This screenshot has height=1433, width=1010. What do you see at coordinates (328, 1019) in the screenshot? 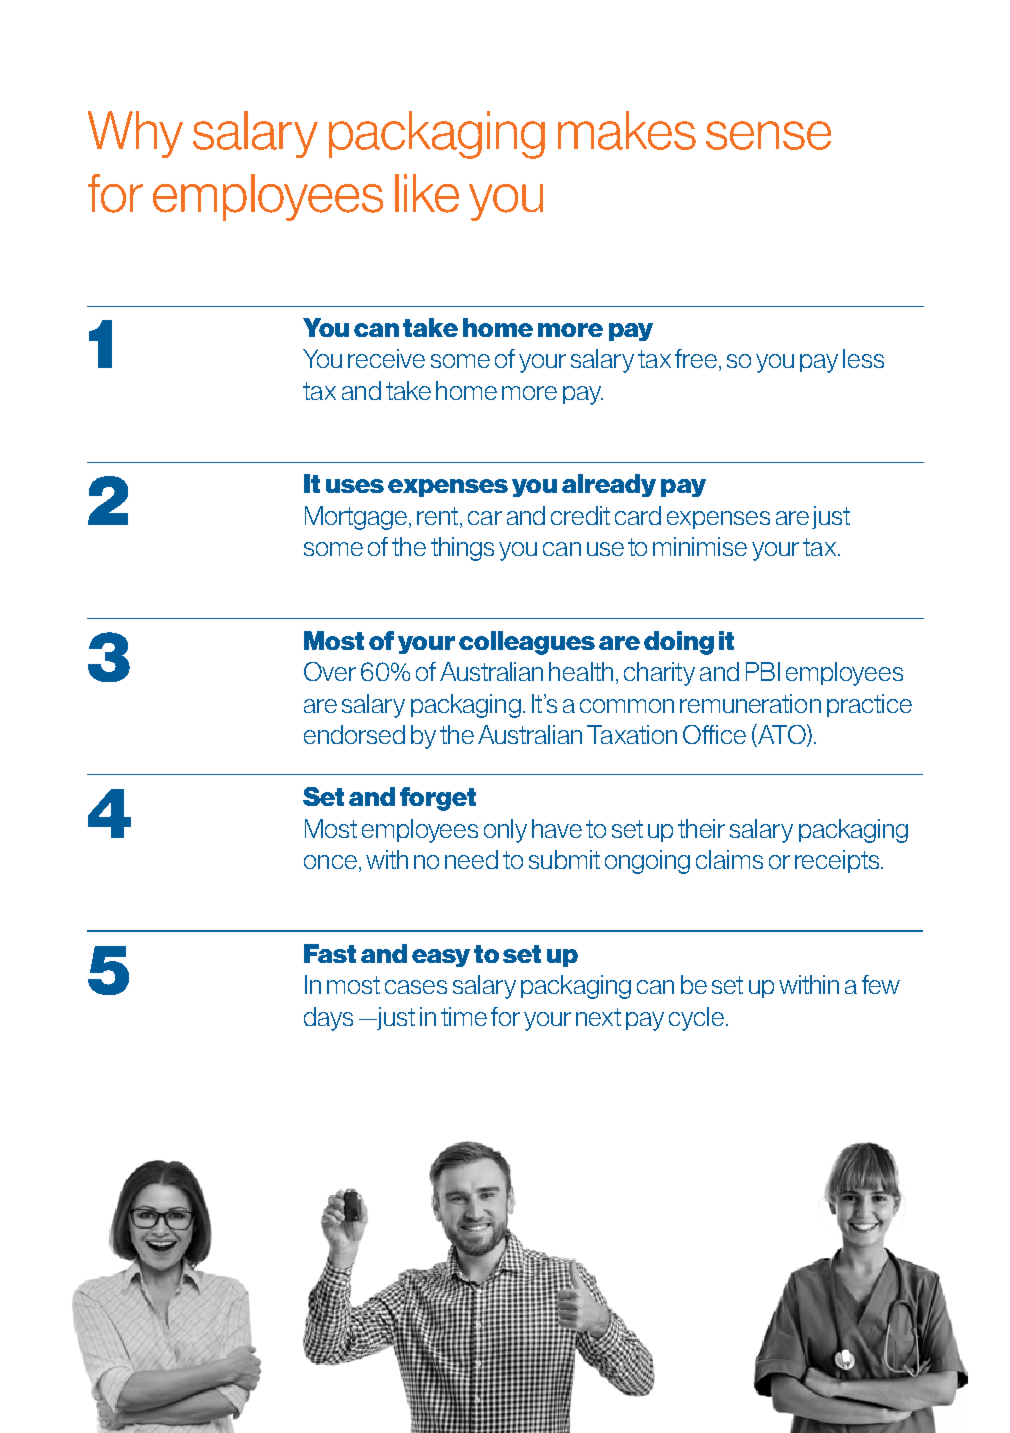
I see `days` at bounding box center [328, 1019].
